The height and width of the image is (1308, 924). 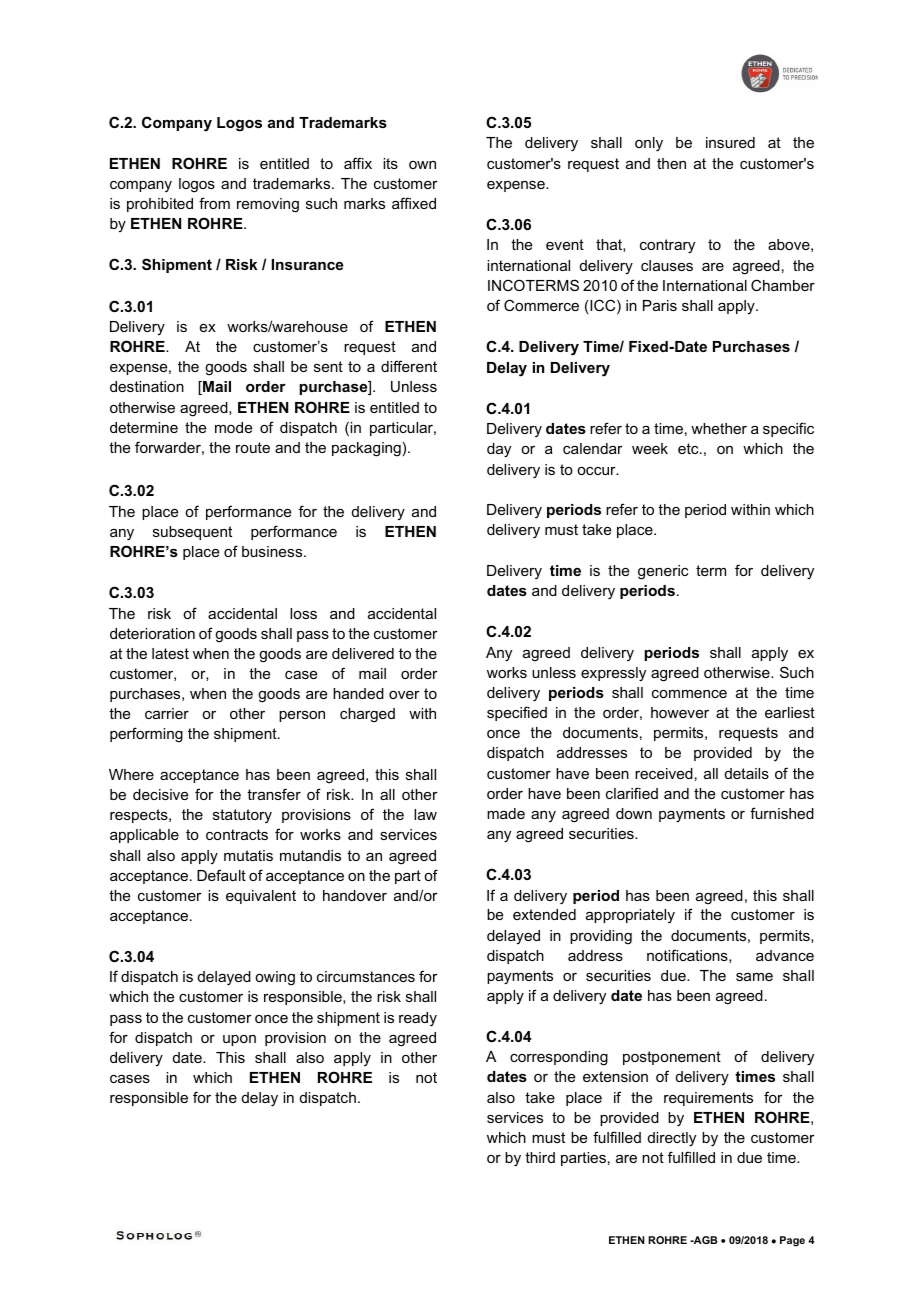 What do you see at coordinates (214, 203) in the image?
I see `from` at bounding box center [214, 203].
